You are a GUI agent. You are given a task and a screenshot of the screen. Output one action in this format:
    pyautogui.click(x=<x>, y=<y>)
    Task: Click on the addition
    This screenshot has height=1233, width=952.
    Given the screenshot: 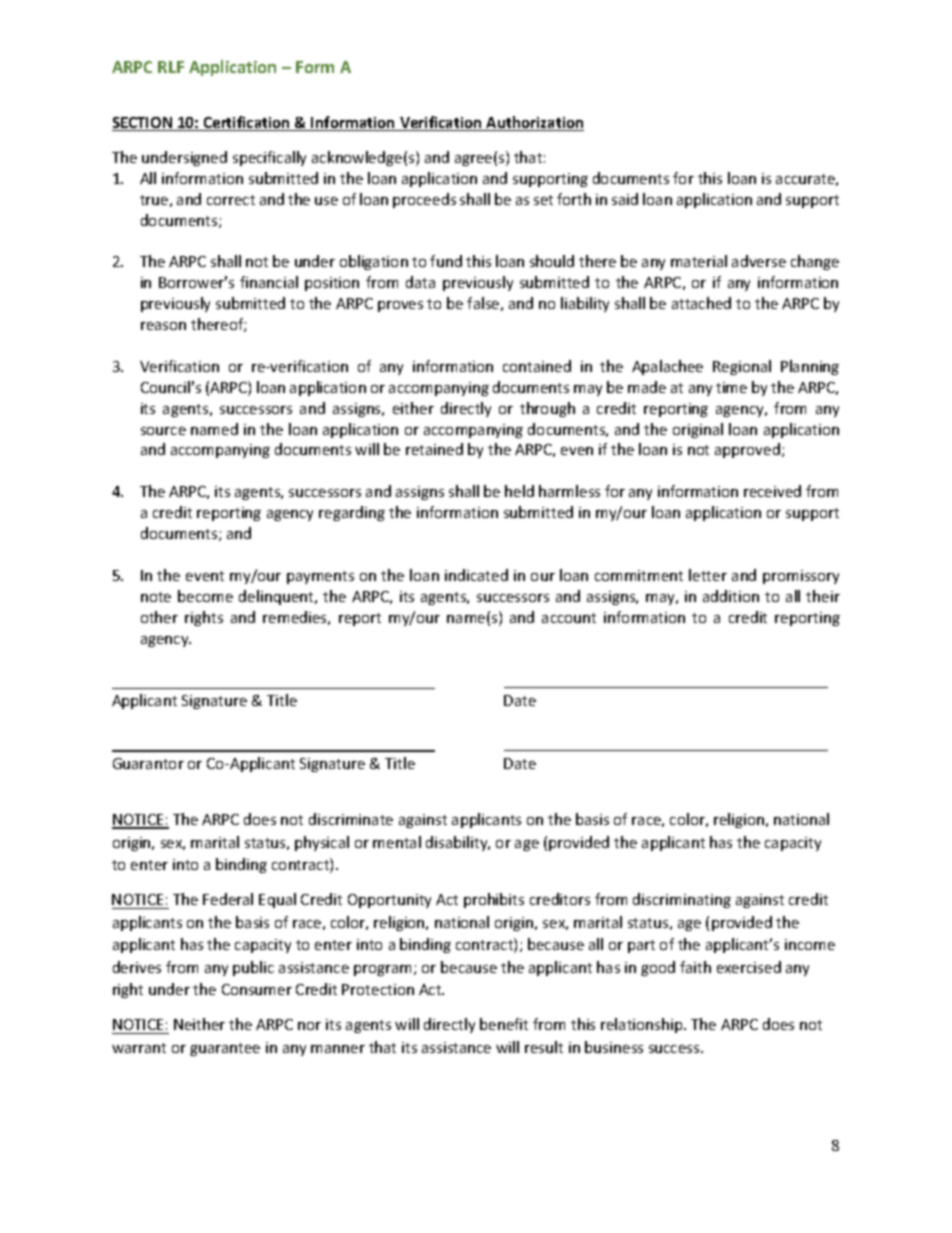 What is the action you would take?
    pyautogui.click(x=731, y=596)
